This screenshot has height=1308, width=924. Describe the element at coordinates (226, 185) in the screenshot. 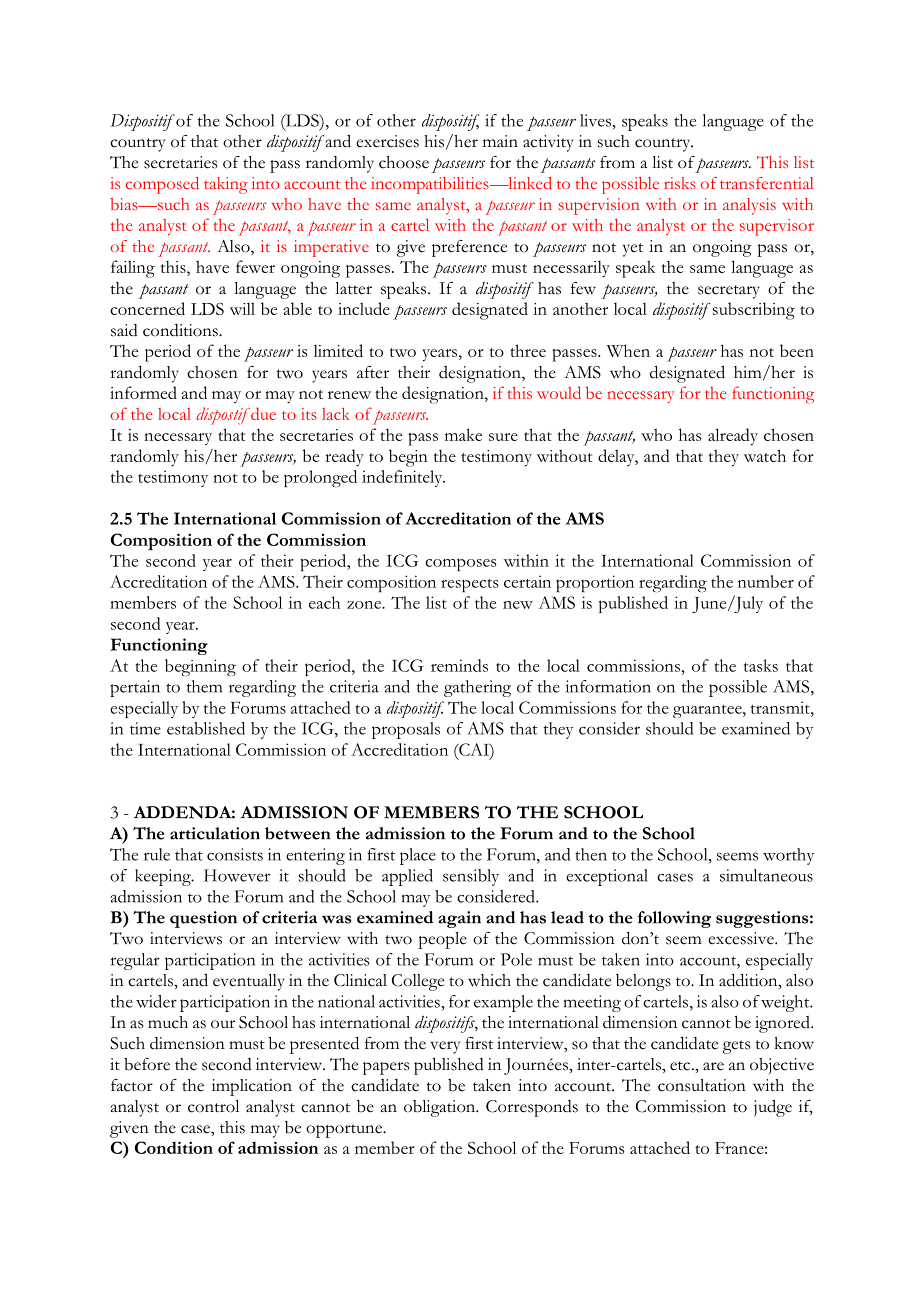

I see `taking` at that location.
